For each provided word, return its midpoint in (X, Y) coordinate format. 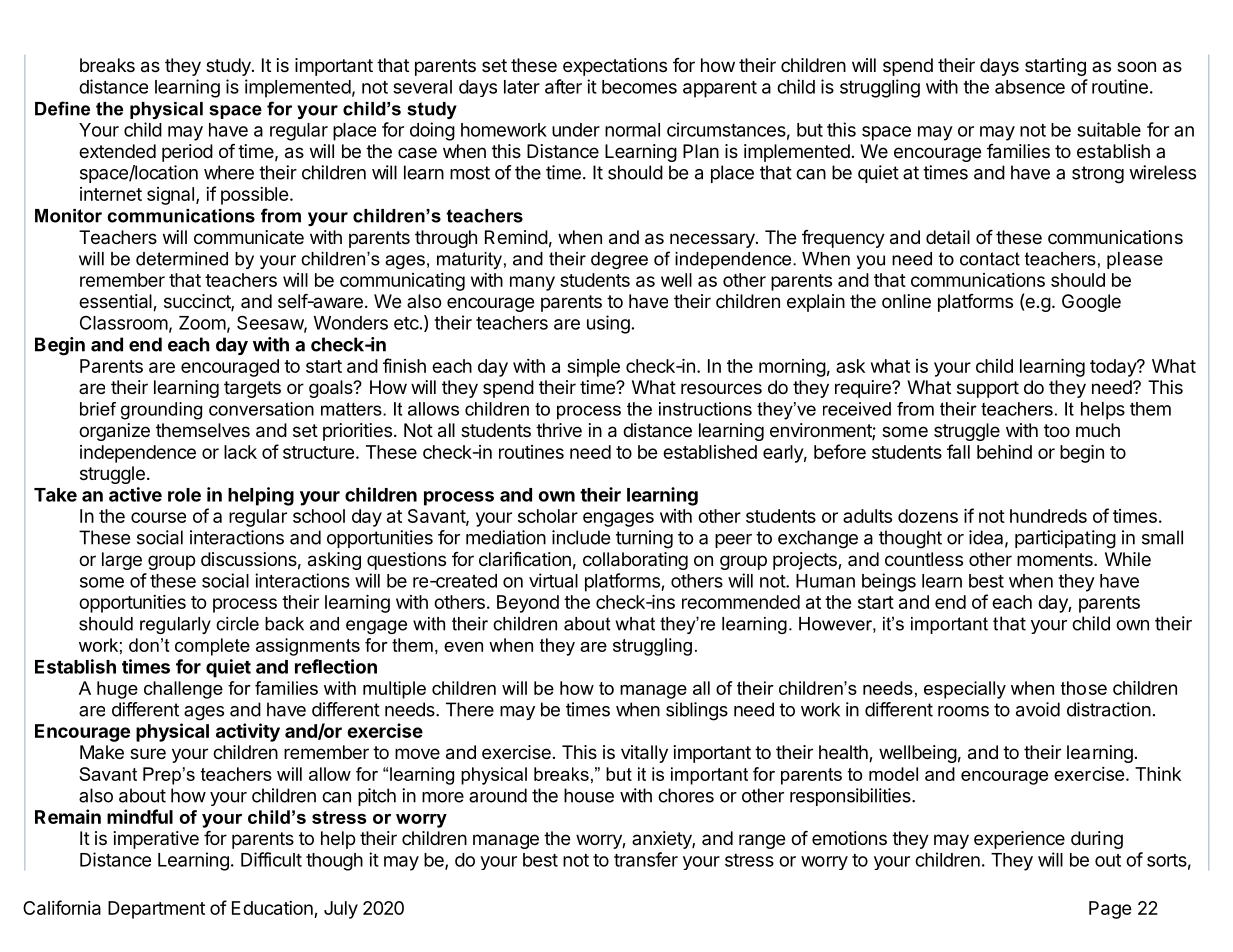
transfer (646, 859)
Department (156, 910)
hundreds (1048, 516)
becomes (639, 87)
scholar (548, 516)
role (184, 495)
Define (62, 108)
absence (1030, 87)
